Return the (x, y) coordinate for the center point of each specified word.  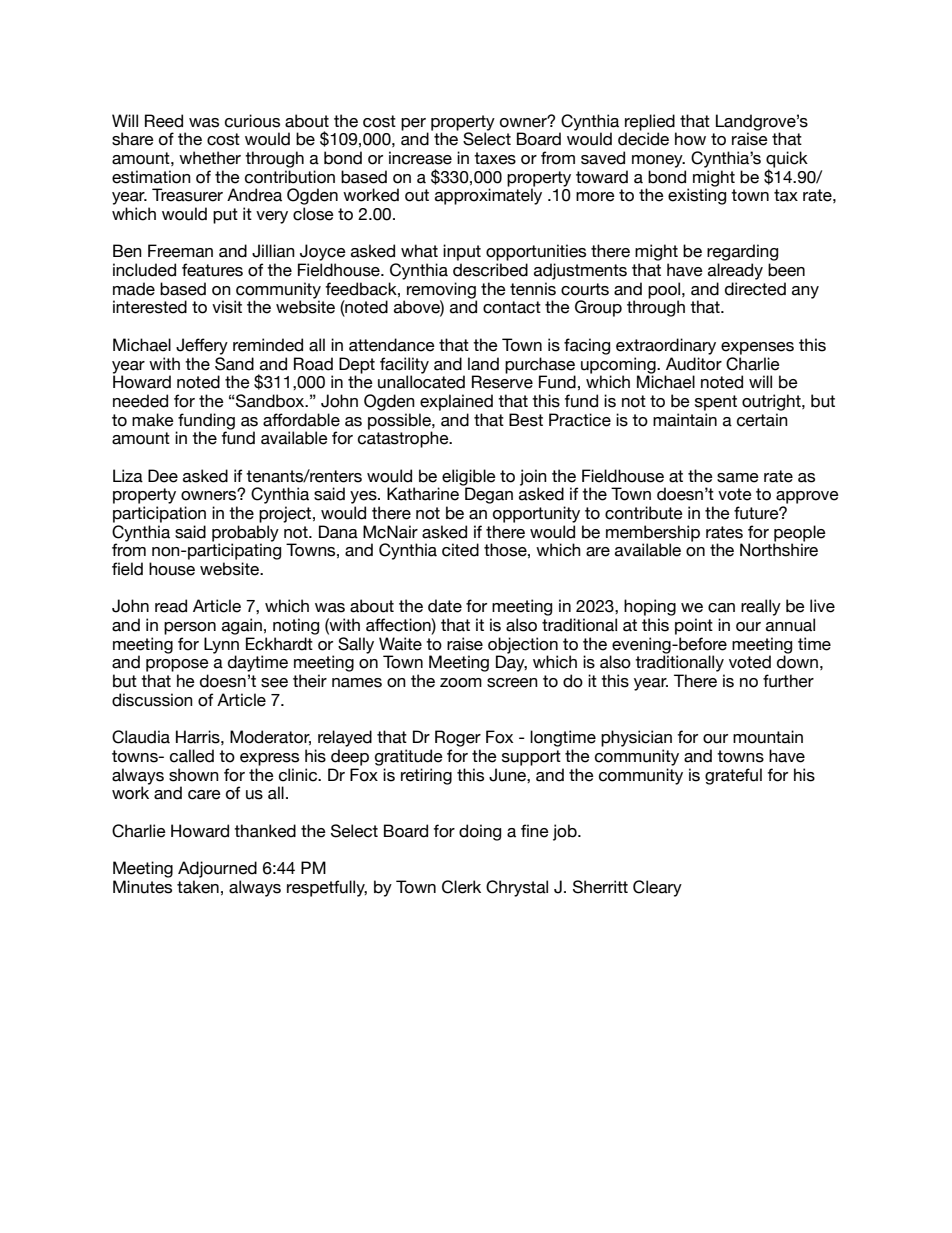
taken (198, 887)
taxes (495, 158)
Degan (489, 495)
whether (210, 158)
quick (787, 160)
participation (159, 514)
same (738, 478)
